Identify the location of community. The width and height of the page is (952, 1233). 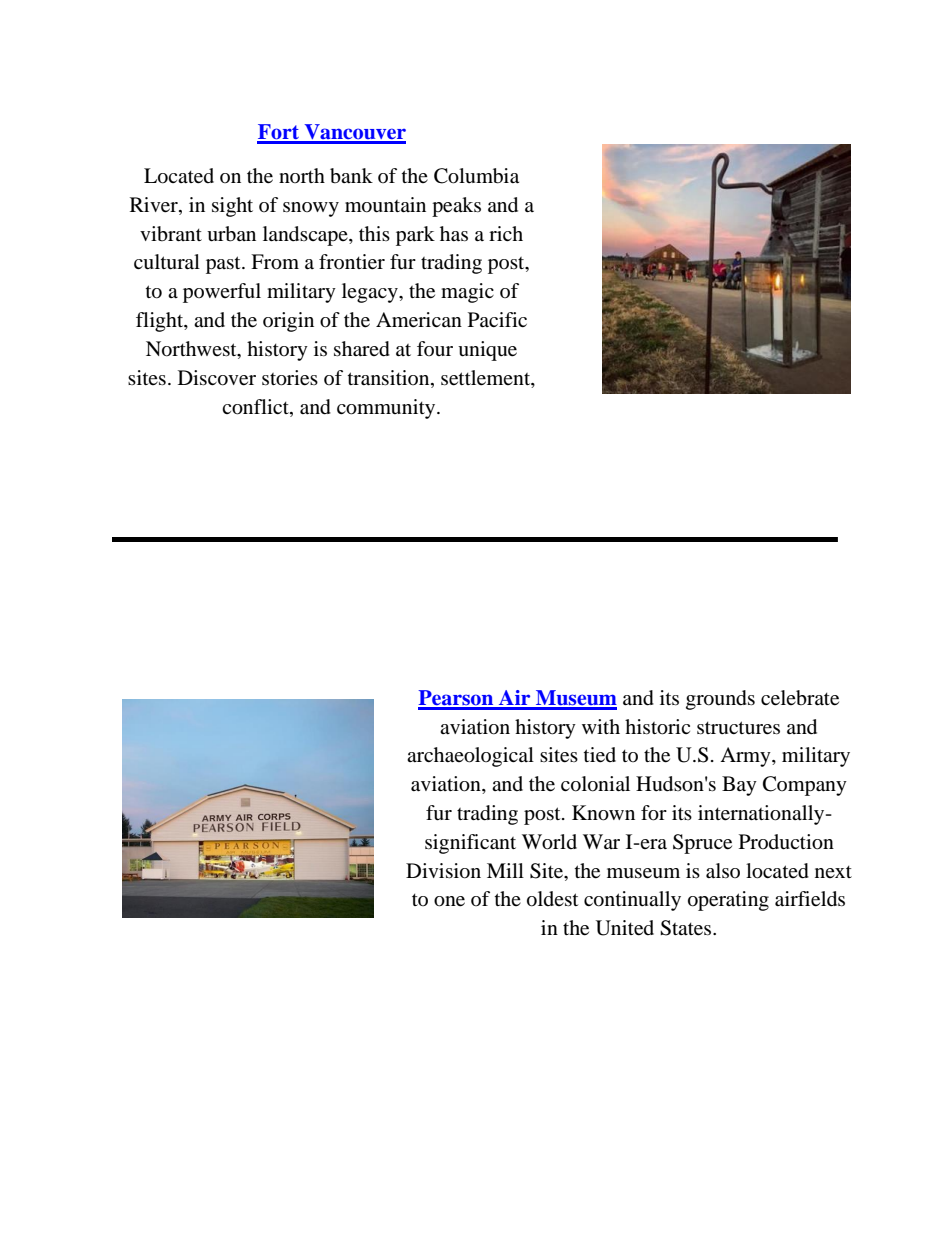
(387, 409).
